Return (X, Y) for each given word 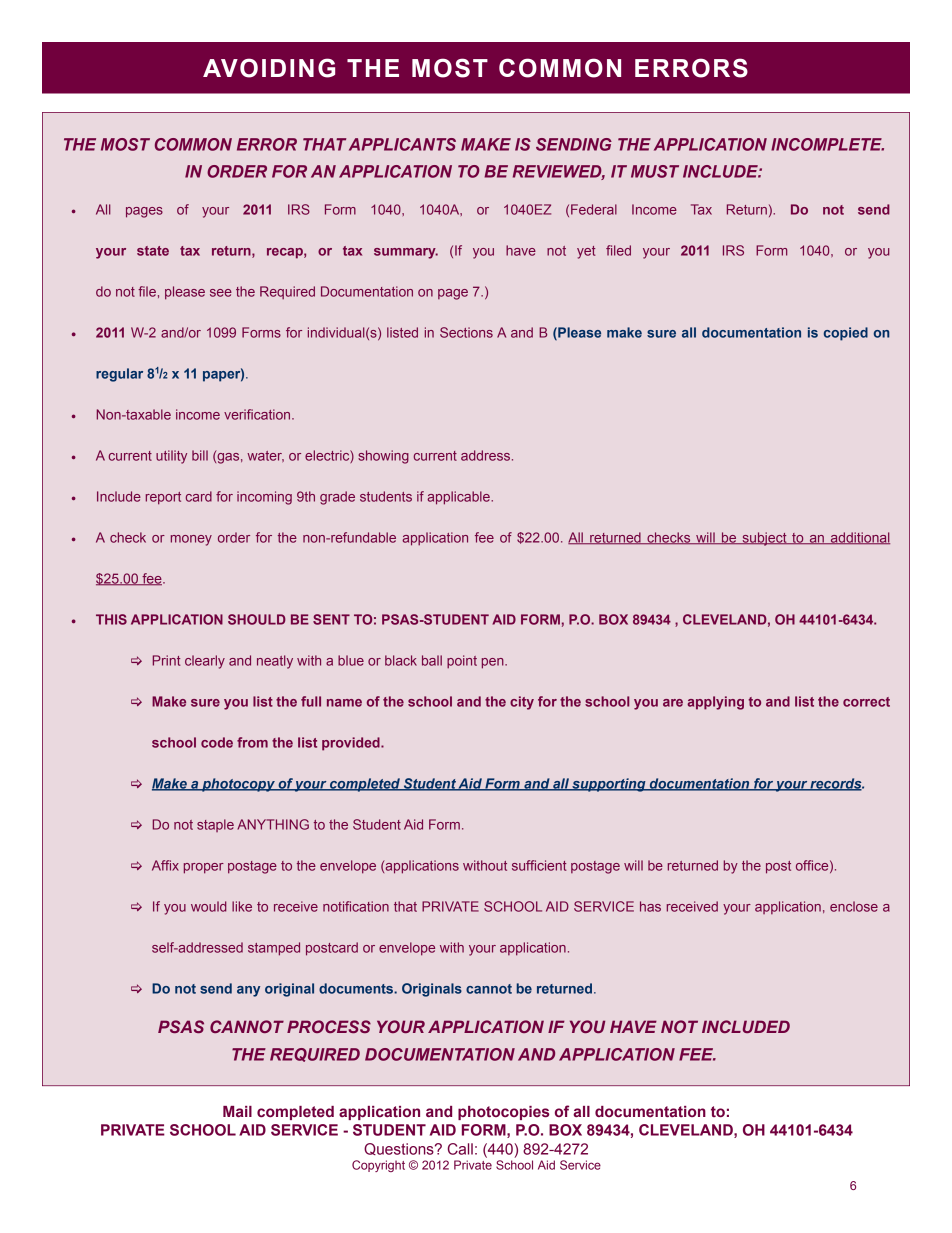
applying (715, 703)
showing (383, 457)
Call (460, 1149)
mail (237, 1111)
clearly (205, 662)
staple (215, 825)
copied (846, 334)
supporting (609, 785)
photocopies (503, 1113)
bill (200, 455)
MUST (655, 171)
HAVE (633, 1026)
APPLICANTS (402, 144)
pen (494, 663)
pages (144, 212)
